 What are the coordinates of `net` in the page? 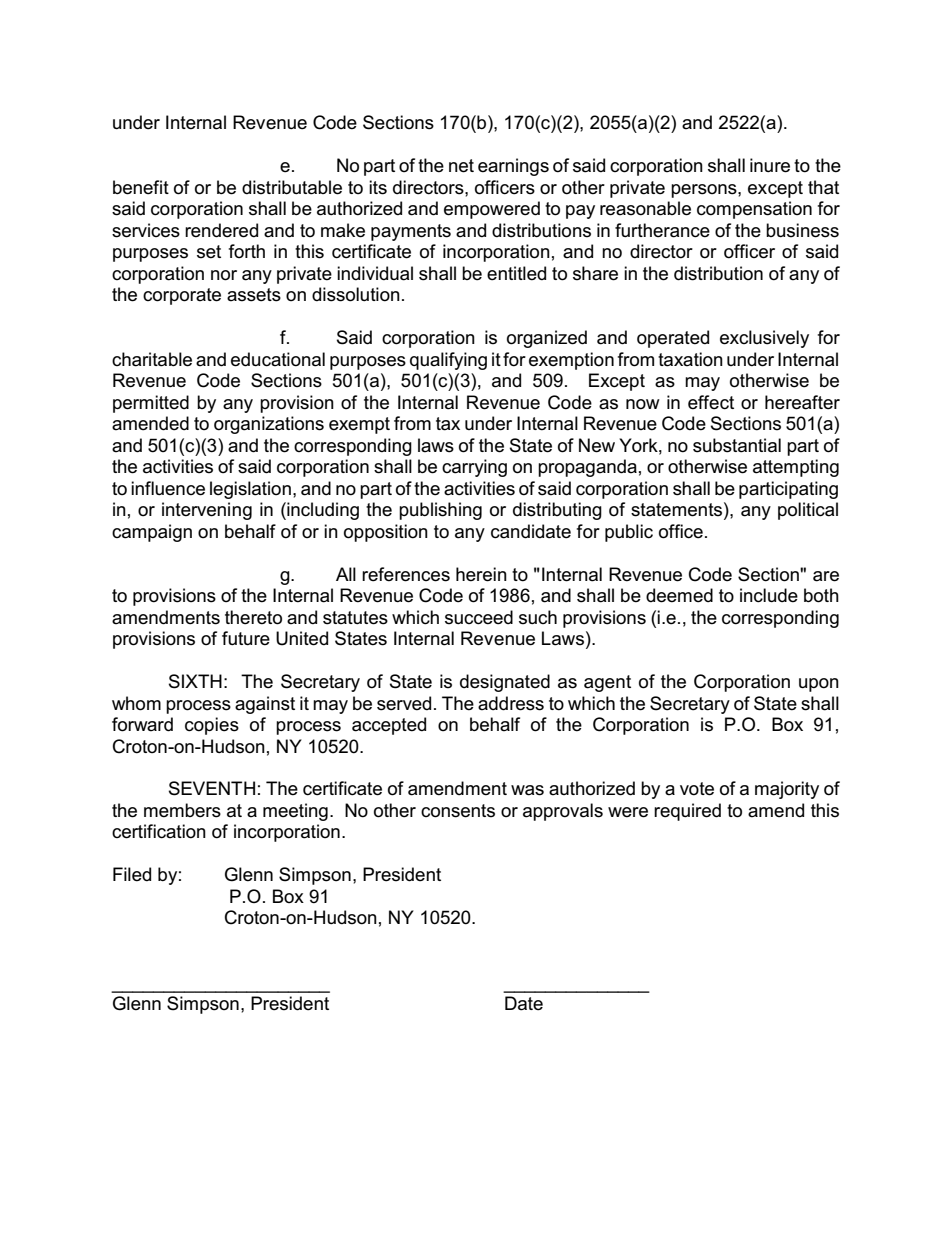 It's located at (461, 166).
